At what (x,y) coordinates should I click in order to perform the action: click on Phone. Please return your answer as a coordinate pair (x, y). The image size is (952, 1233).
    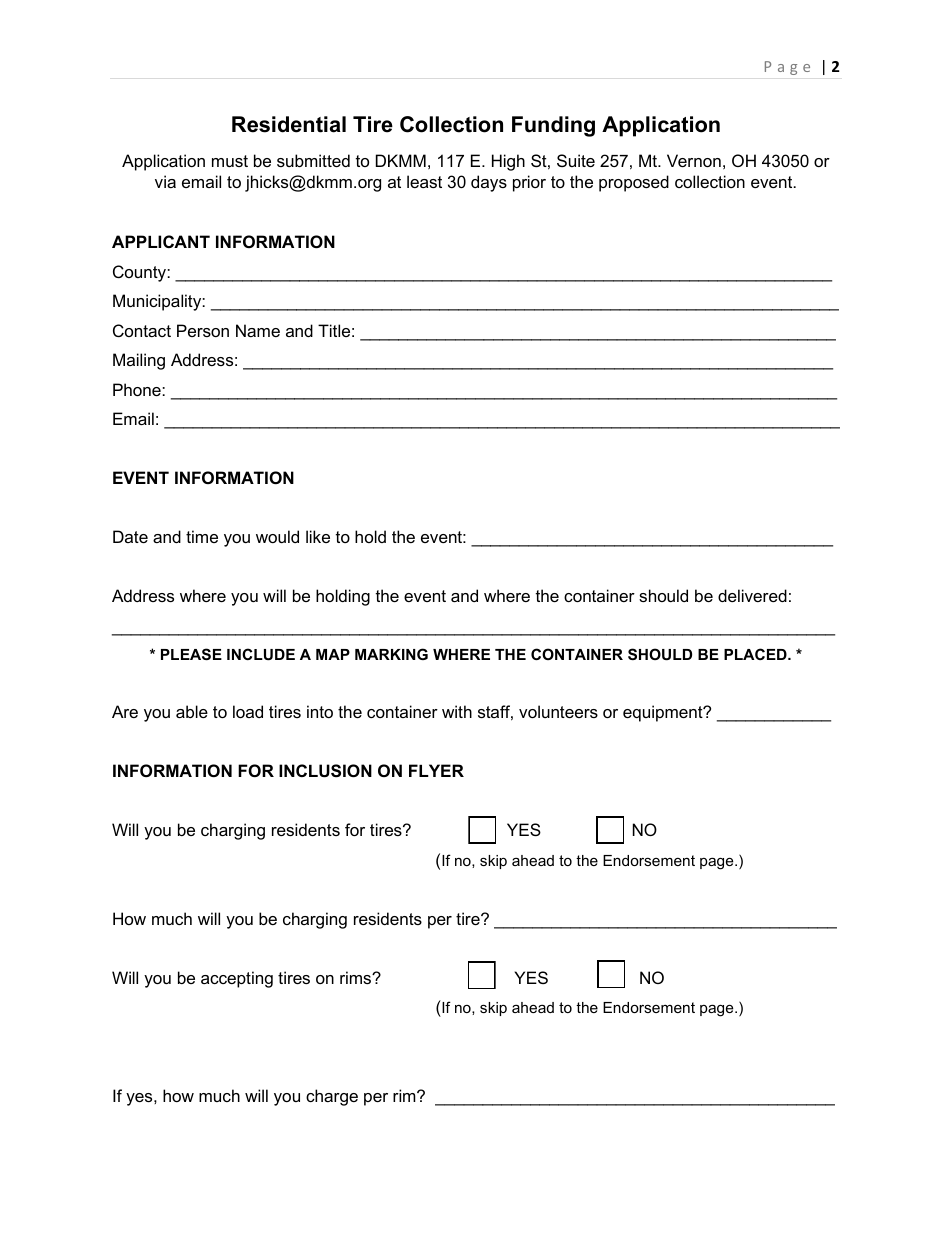
    Looking at the image, I should click on (138, 389).
